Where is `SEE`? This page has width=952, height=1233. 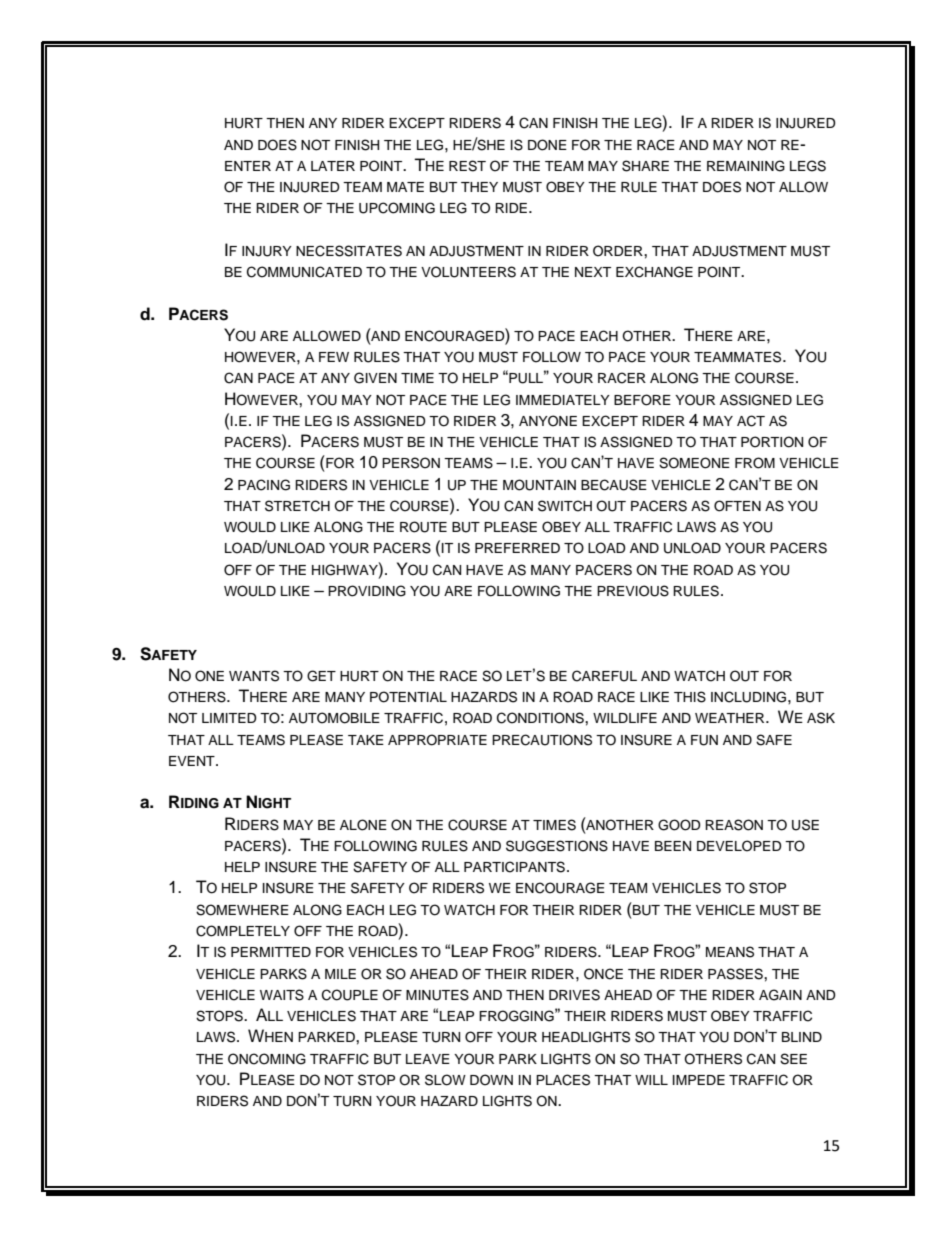
SEE is located at coordinates (793, 1059).
